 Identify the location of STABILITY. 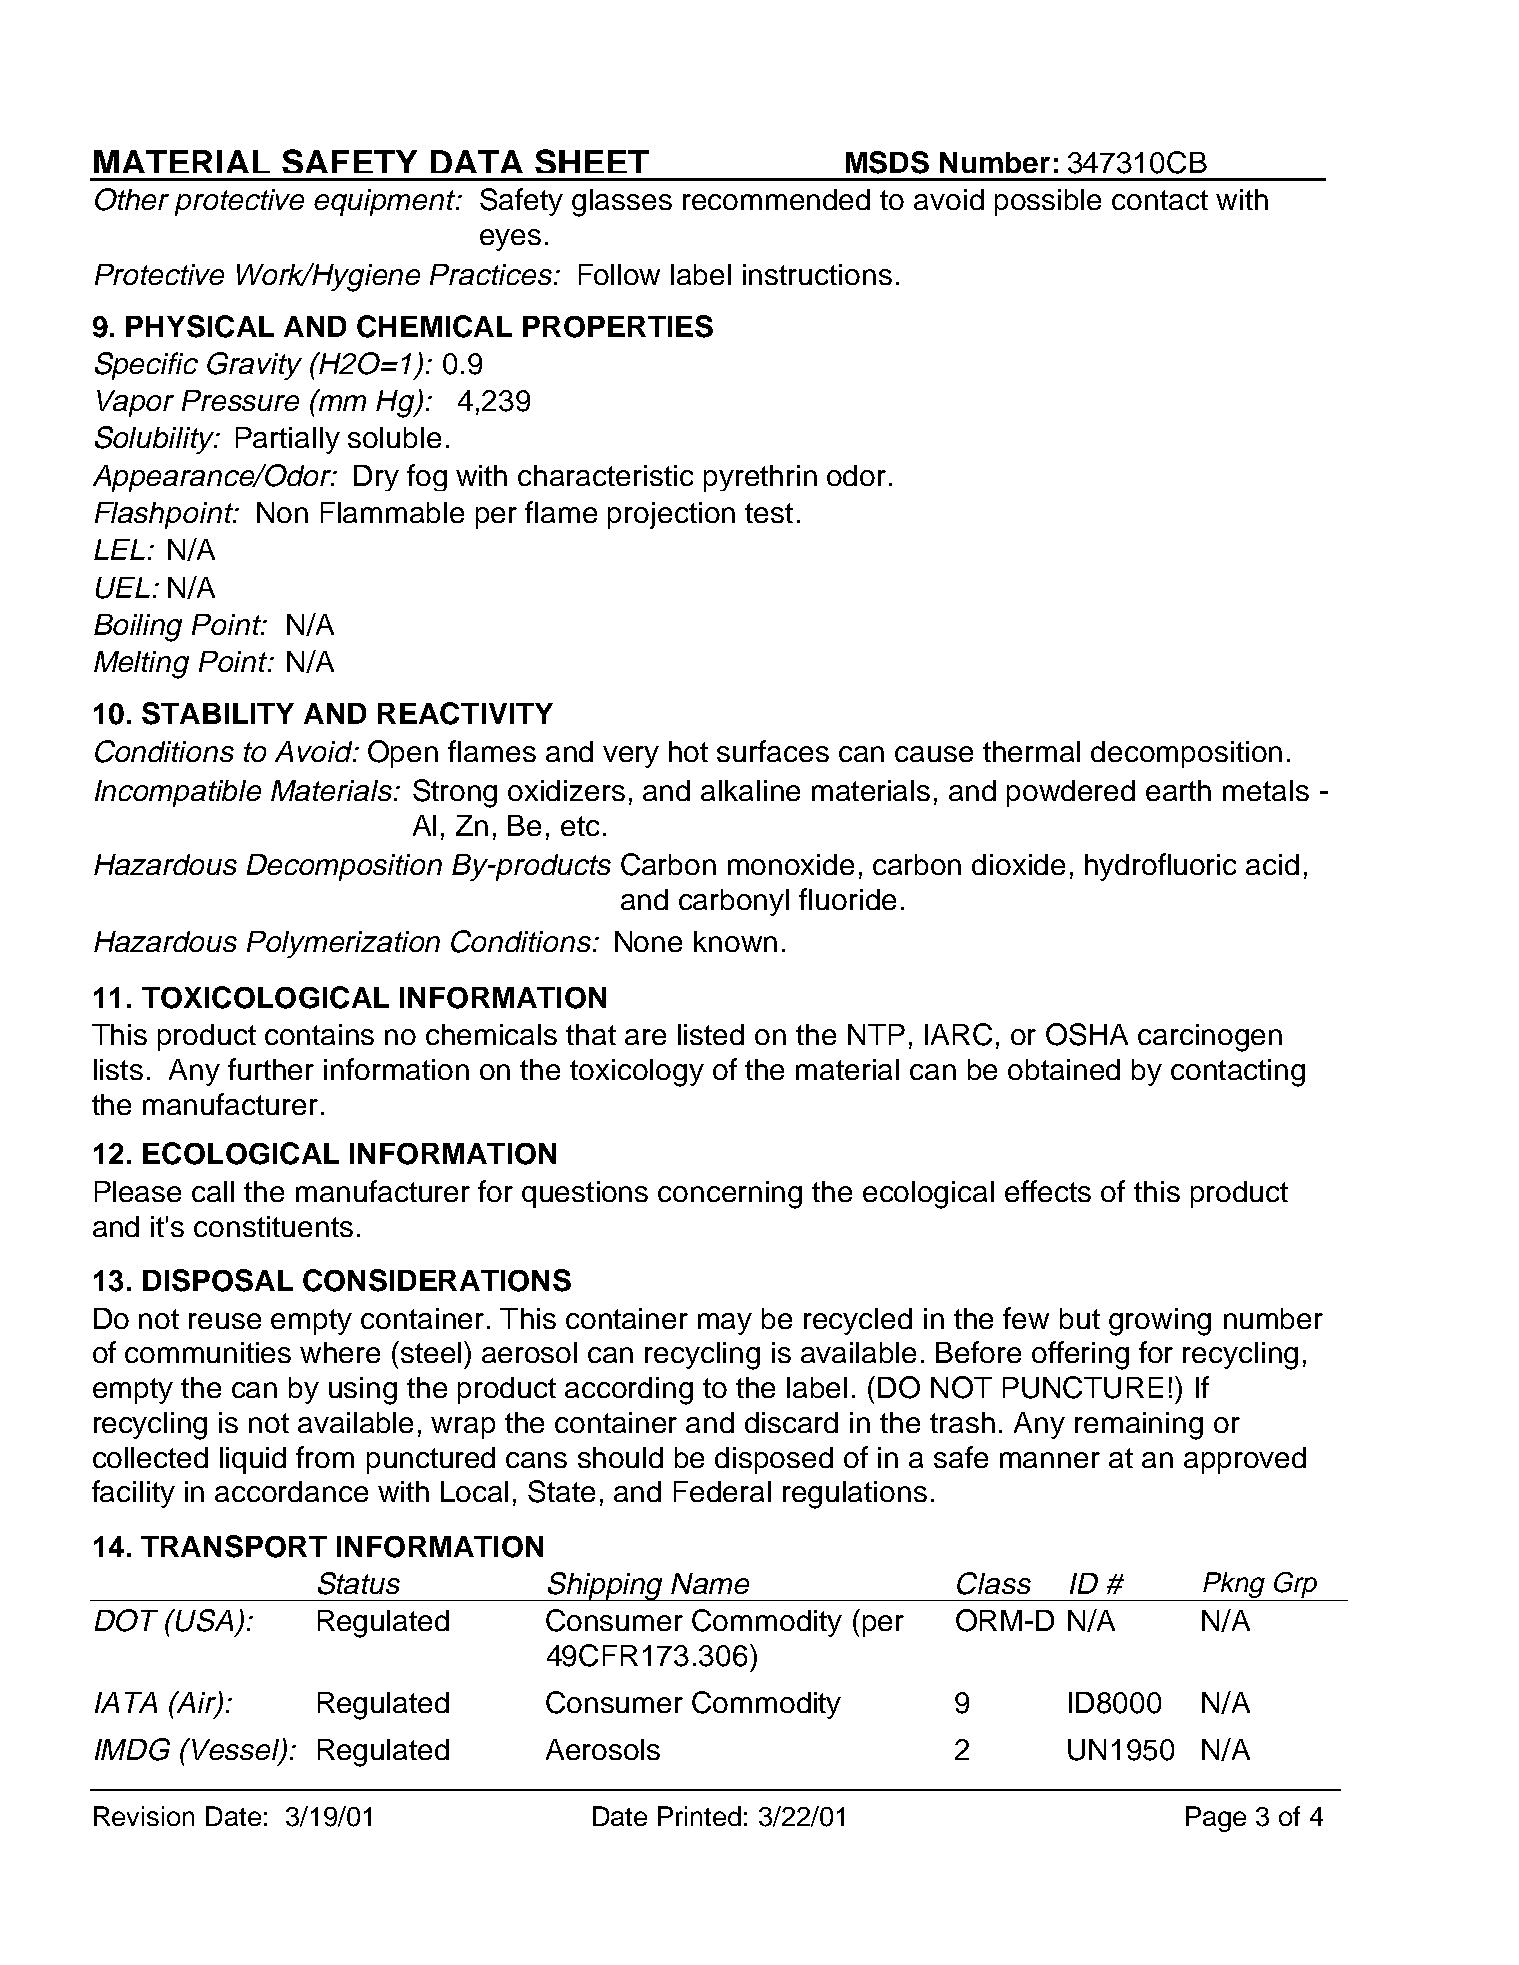
(218, 713).
